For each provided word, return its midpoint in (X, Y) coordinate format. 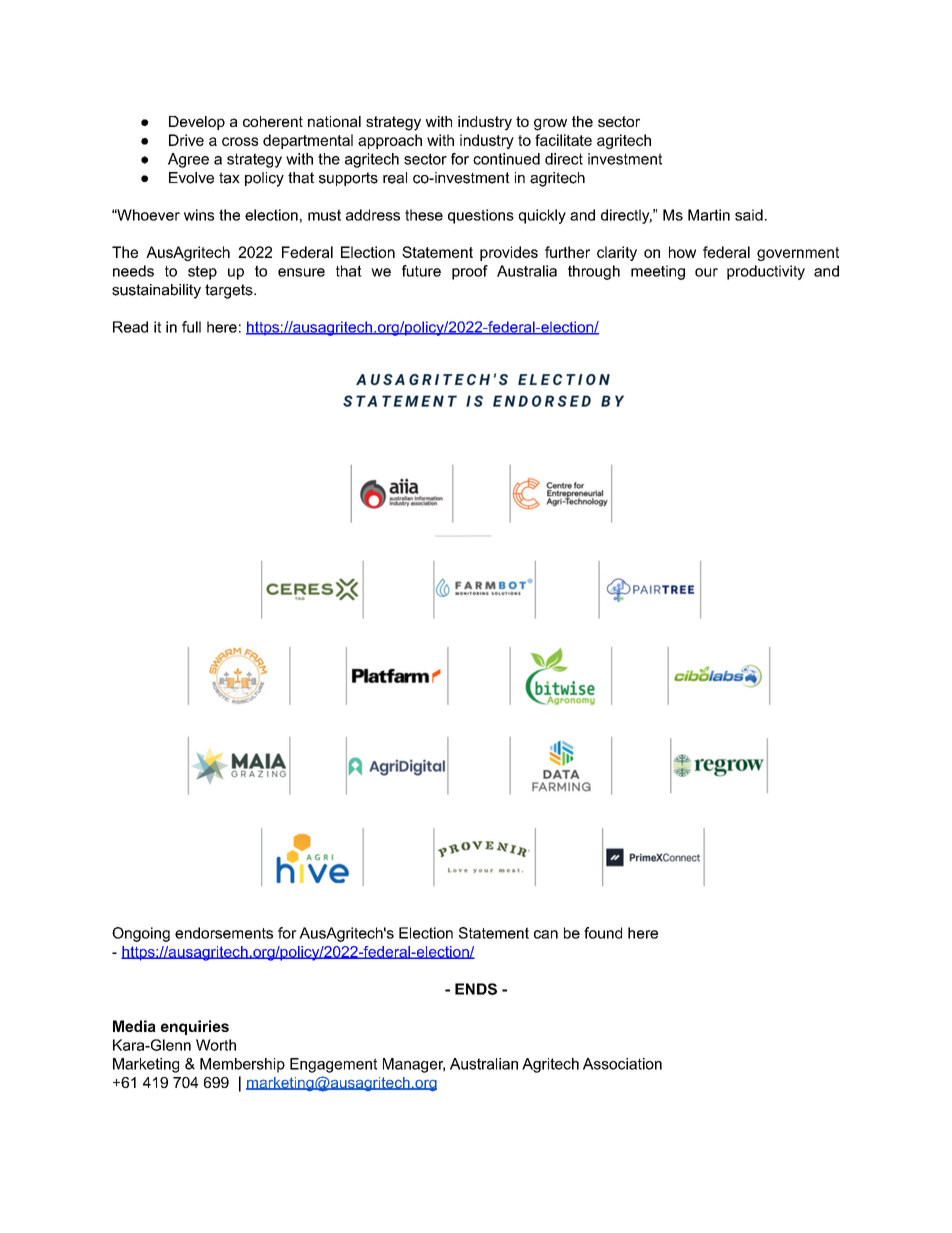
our (706, 272)
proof (470, 272)
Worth (216, 1045)
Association (622, 1064)
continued (506, 159)
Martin (709, 215)
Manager (414, 1065)
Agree (188, 160)
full (191, 327)
